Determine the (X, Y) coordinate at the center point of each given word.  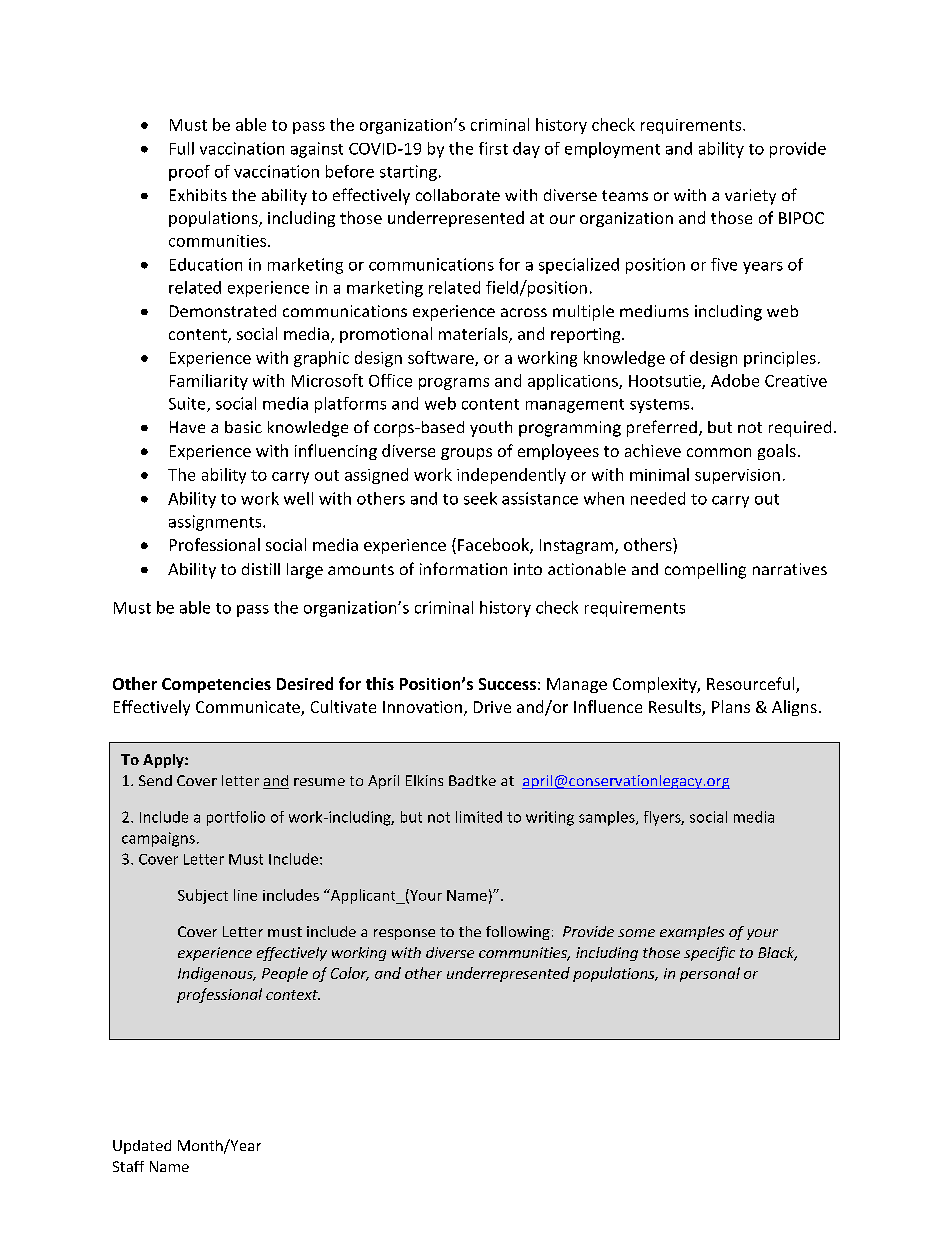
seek (480, 498)
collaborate (458, 195)
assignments (216, 523)
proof (189, 173)
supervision (737, 476)
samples (608, 818)
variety (750, 197)
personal (710, 974)
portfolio (236, 818)
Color (350, 974)
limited (479, 817)
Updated (142, 1147)
